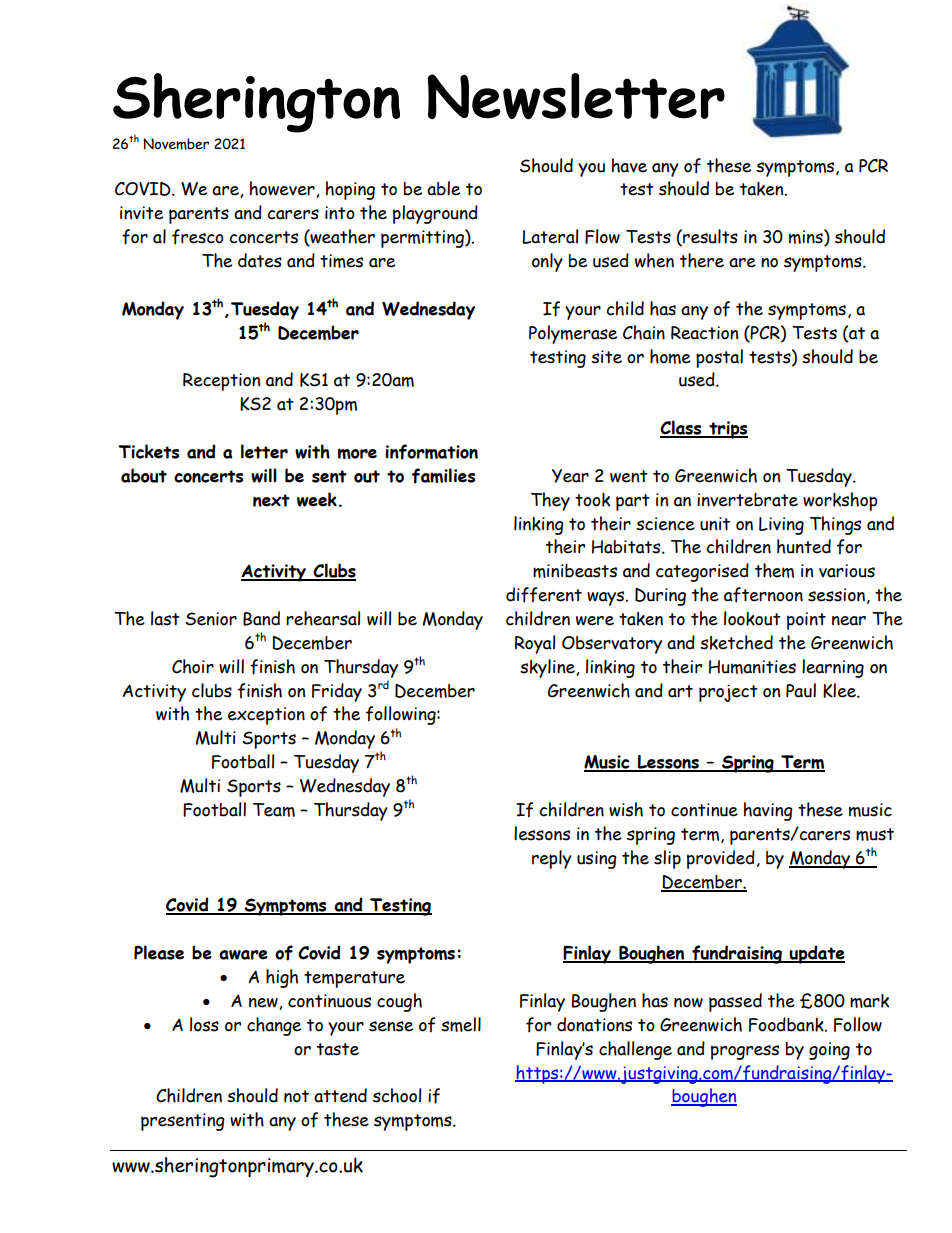  I want to click on Reception, so click(221, 382).
